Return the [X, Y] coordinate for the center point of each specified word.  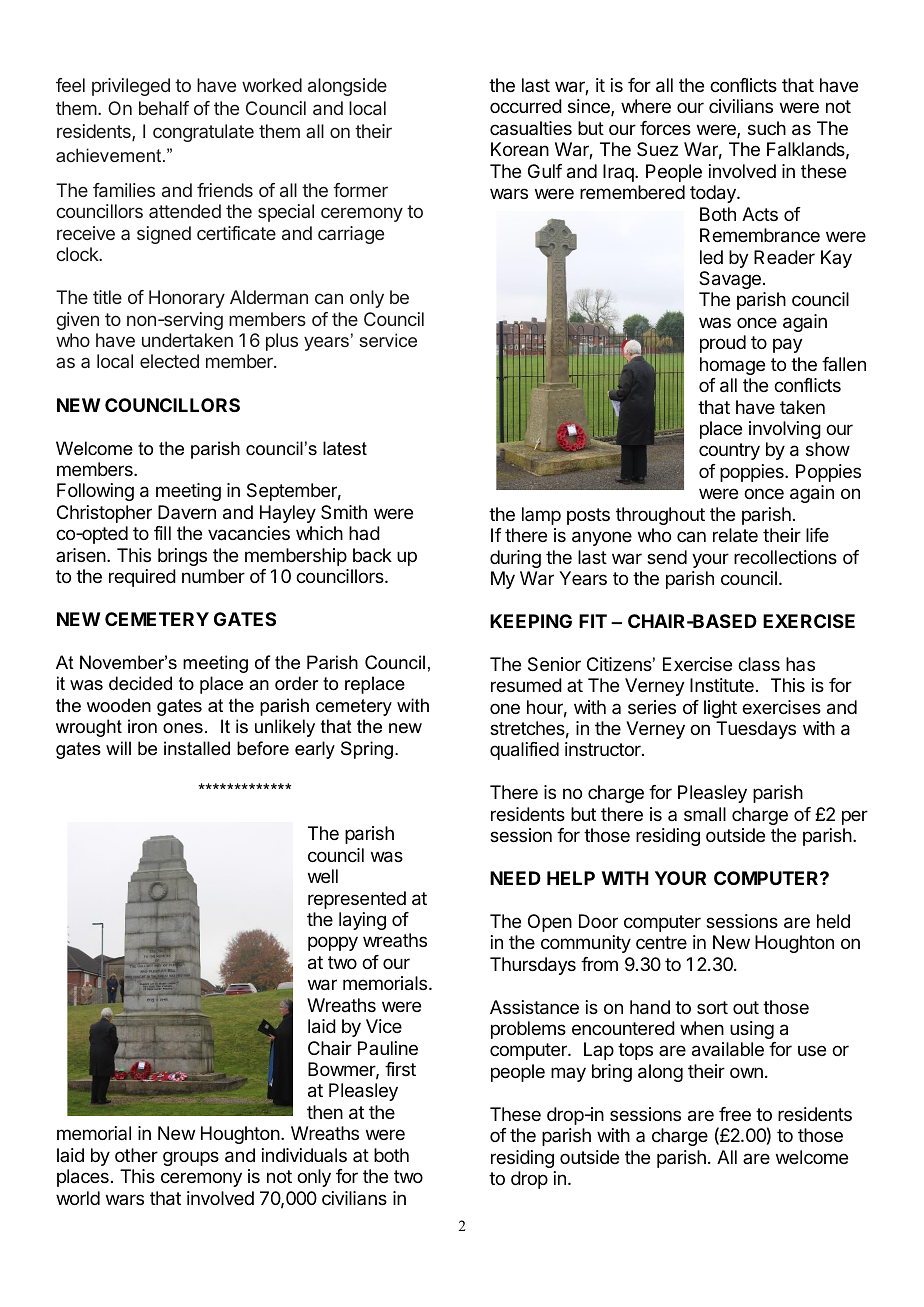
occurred [526, 106]
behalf [164, 108]
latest [345, 448]
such [767, 128]
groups [191, 1158]
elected [169, 361]
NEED [515, 878]
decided [140, 683]
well [323, 876]
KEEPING [531, 621]
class [759, 664]
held [833, 921]
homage [732, 366]
